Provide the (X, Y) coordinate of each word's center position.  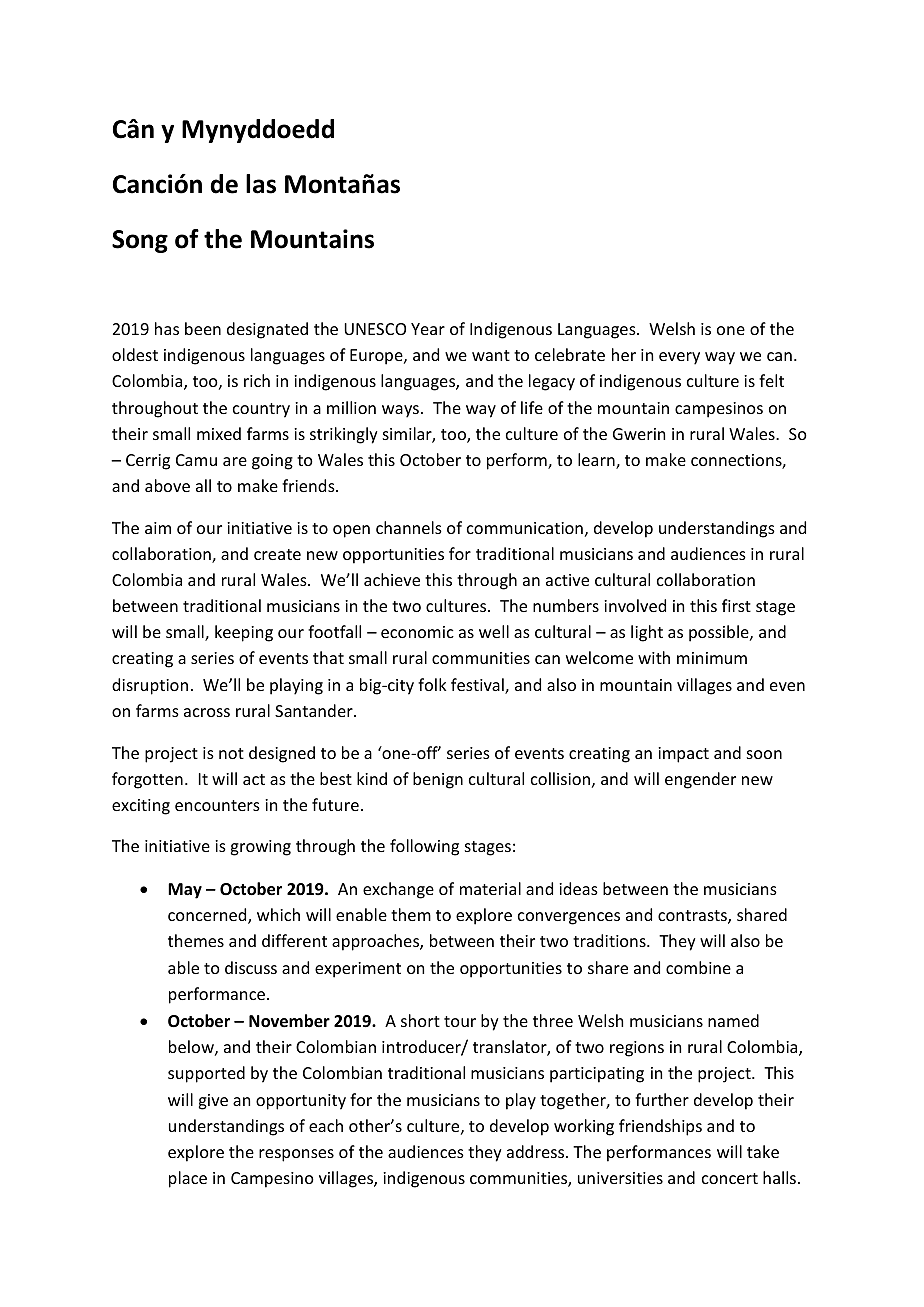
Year (428, 329)
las (261, 184)
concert (730, 1178)
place (188, 1179)
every (679, 358)
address (537, 1151)
